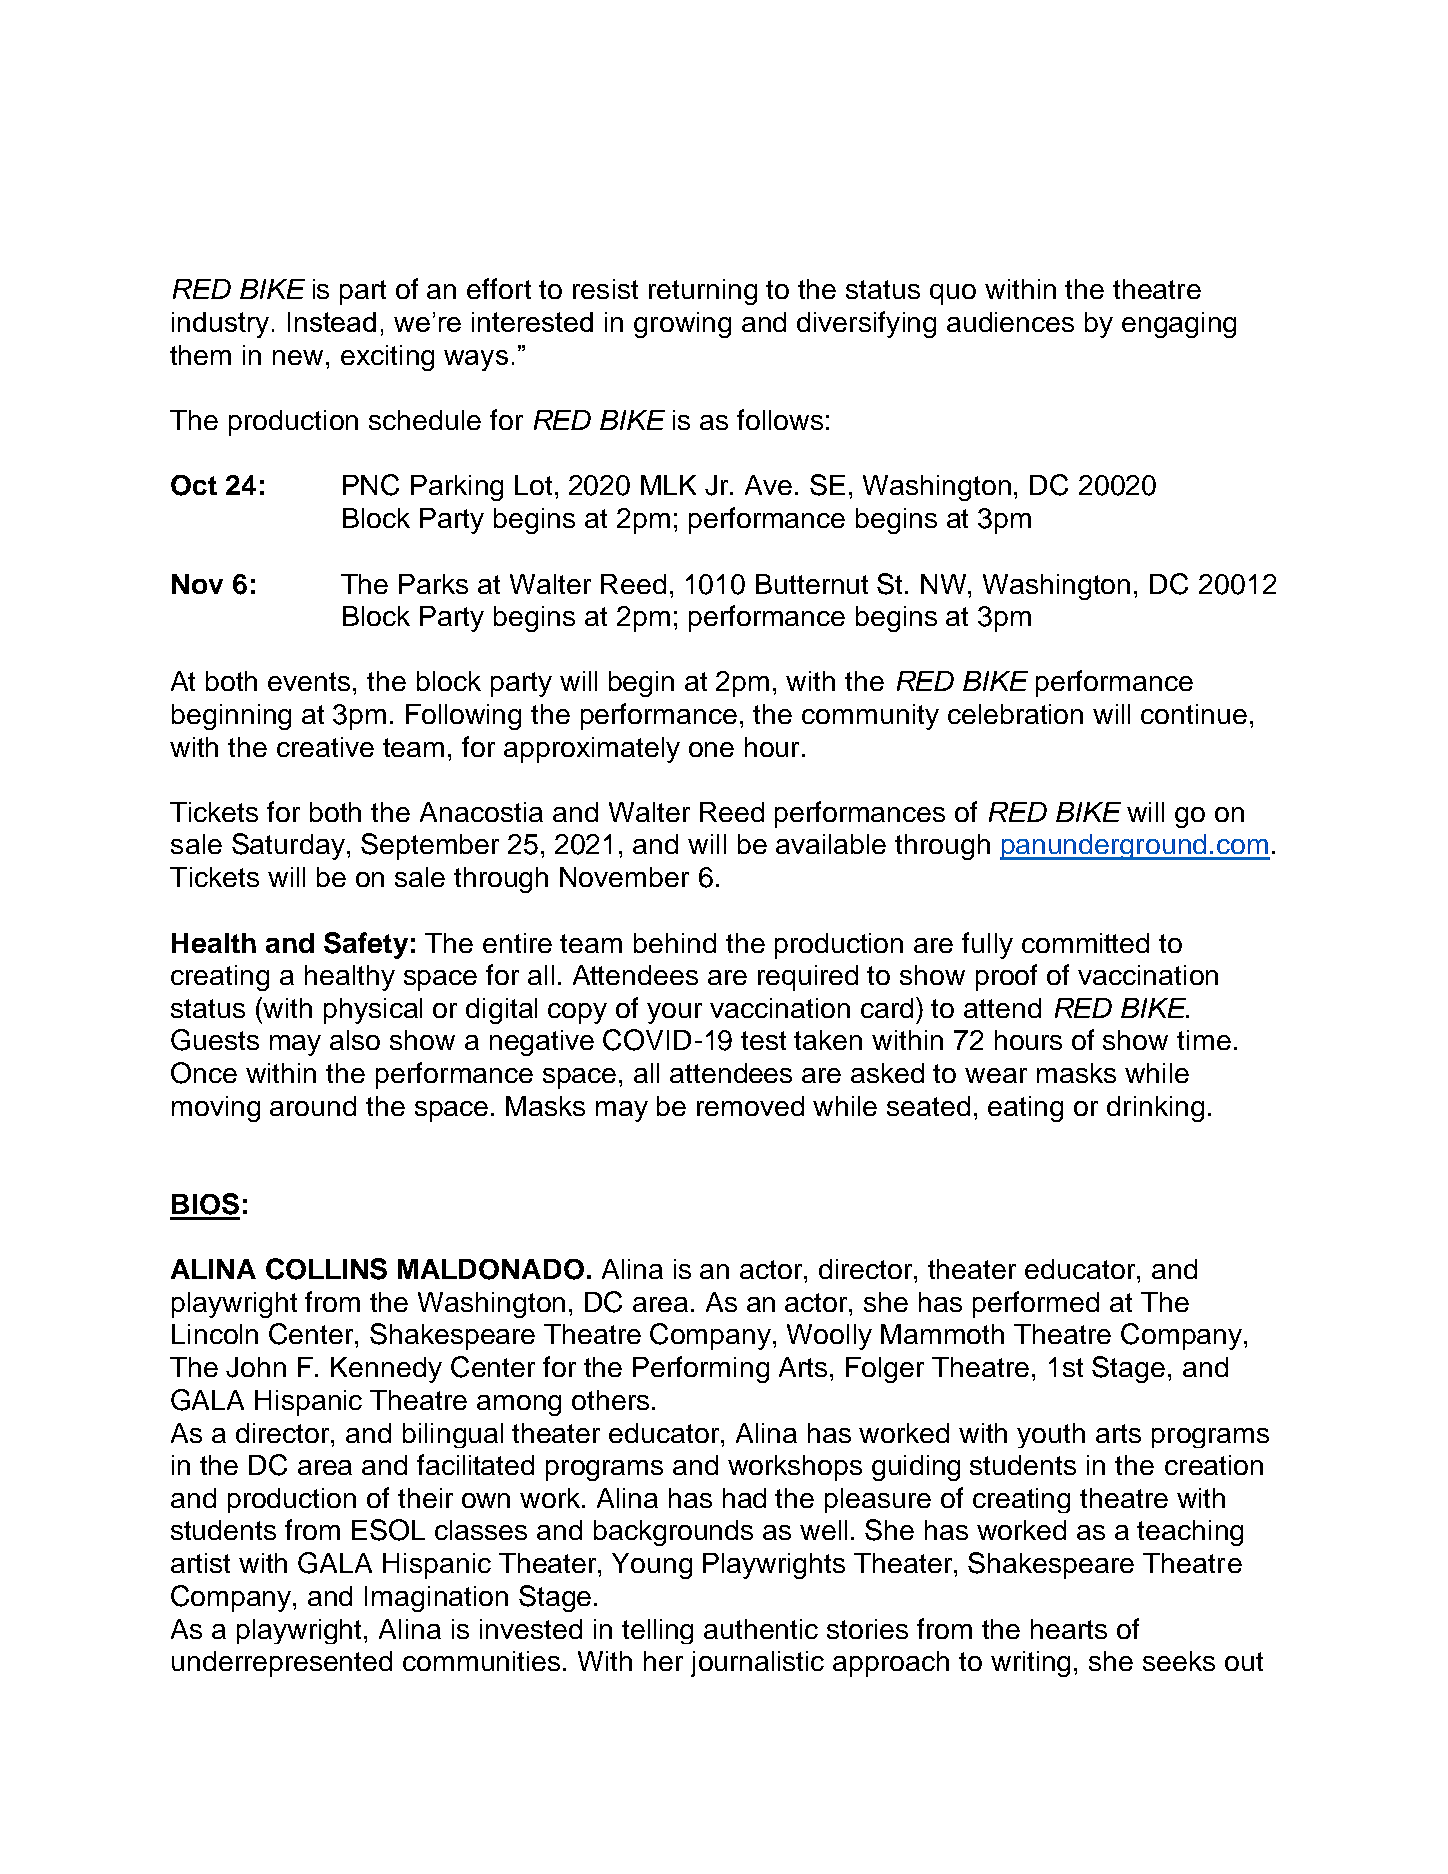 The image size is (1448, 1874). Describe the element at coordinates (1015, 714) in the page. I see `celebration` at that location.
